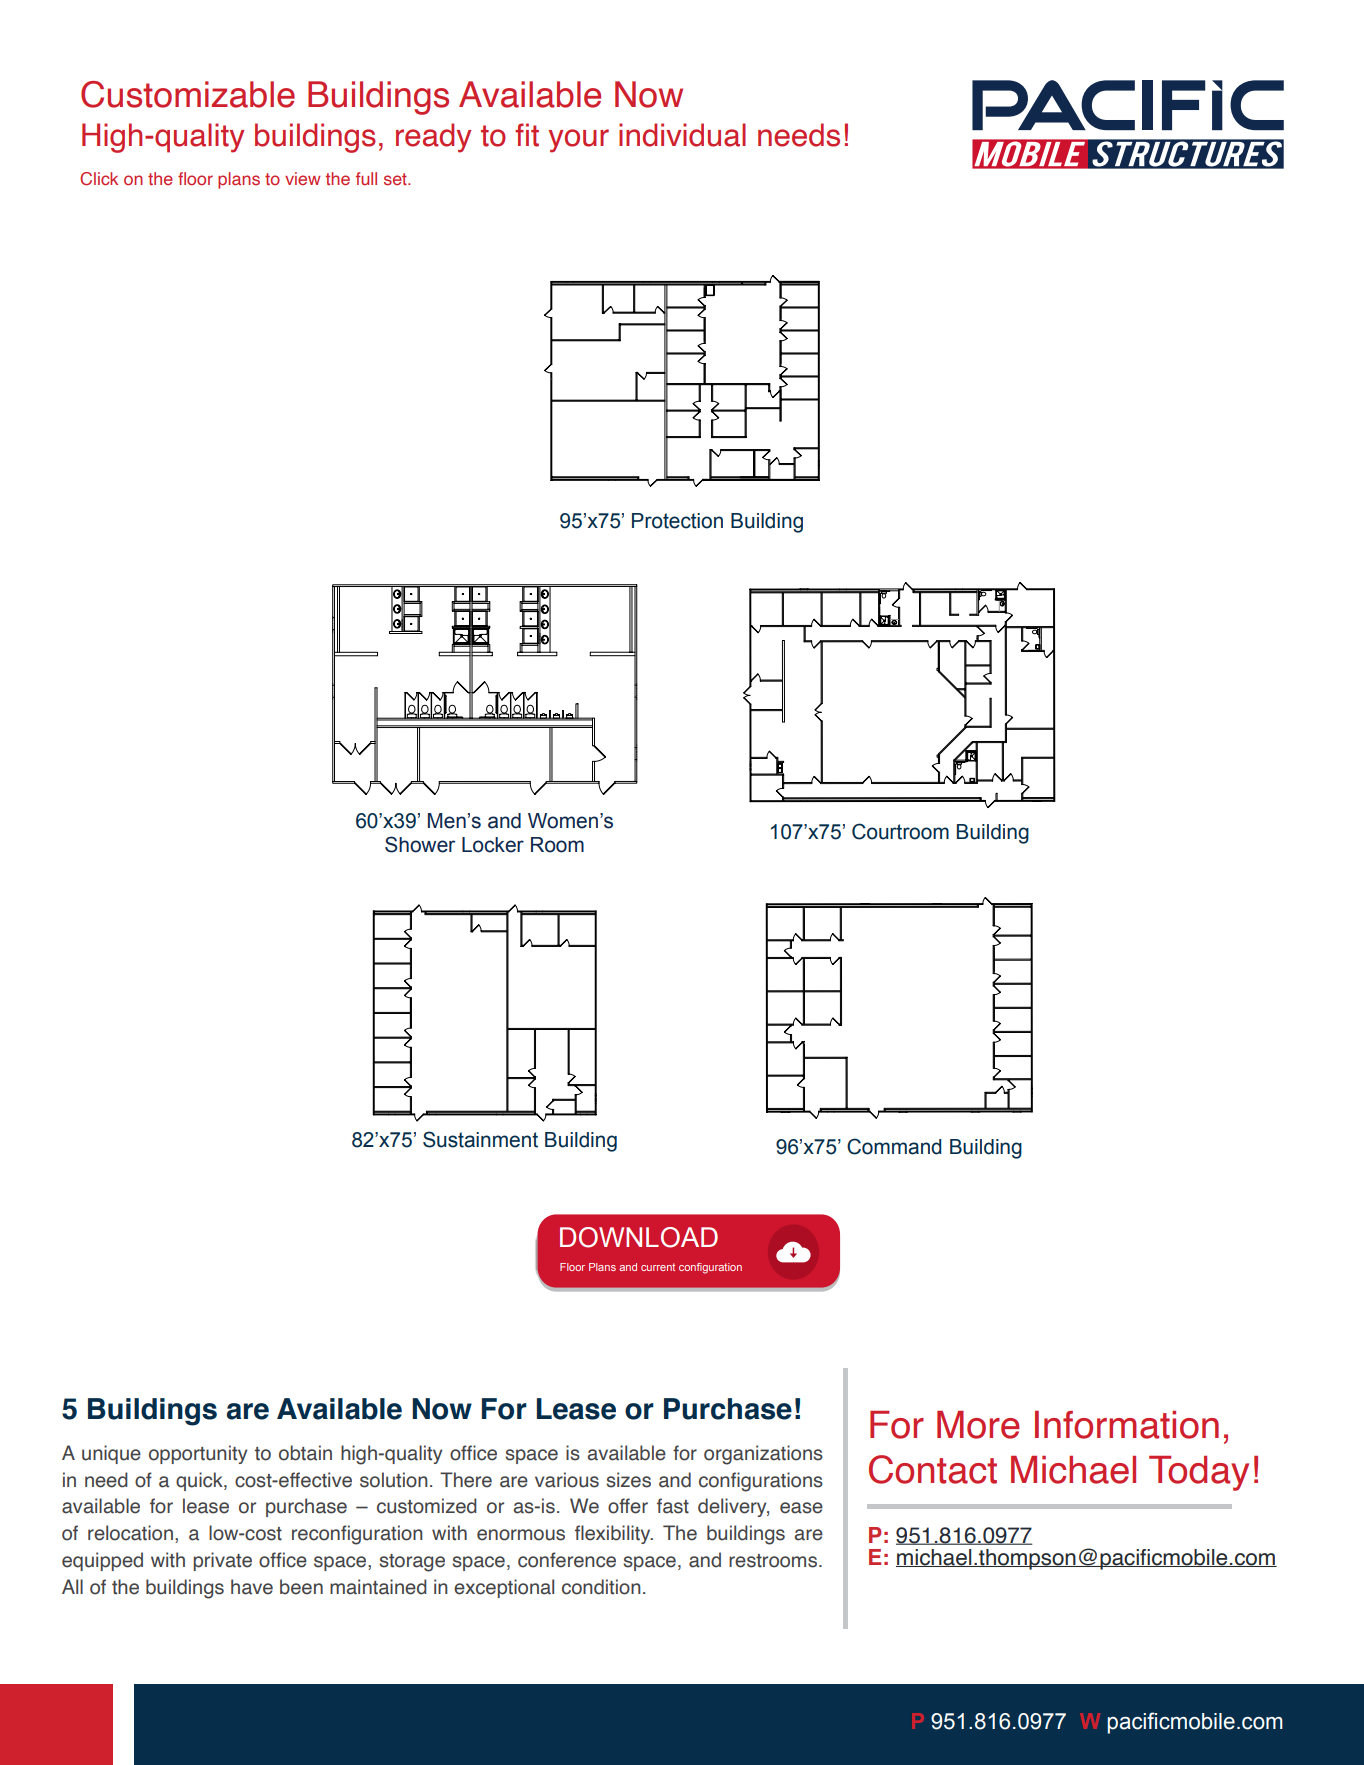 This screenshot has height=1765, width=1364. What do you see at coordinates (578, 141) in the screenshot?
I see `your` at bounding box center [578, 141].
